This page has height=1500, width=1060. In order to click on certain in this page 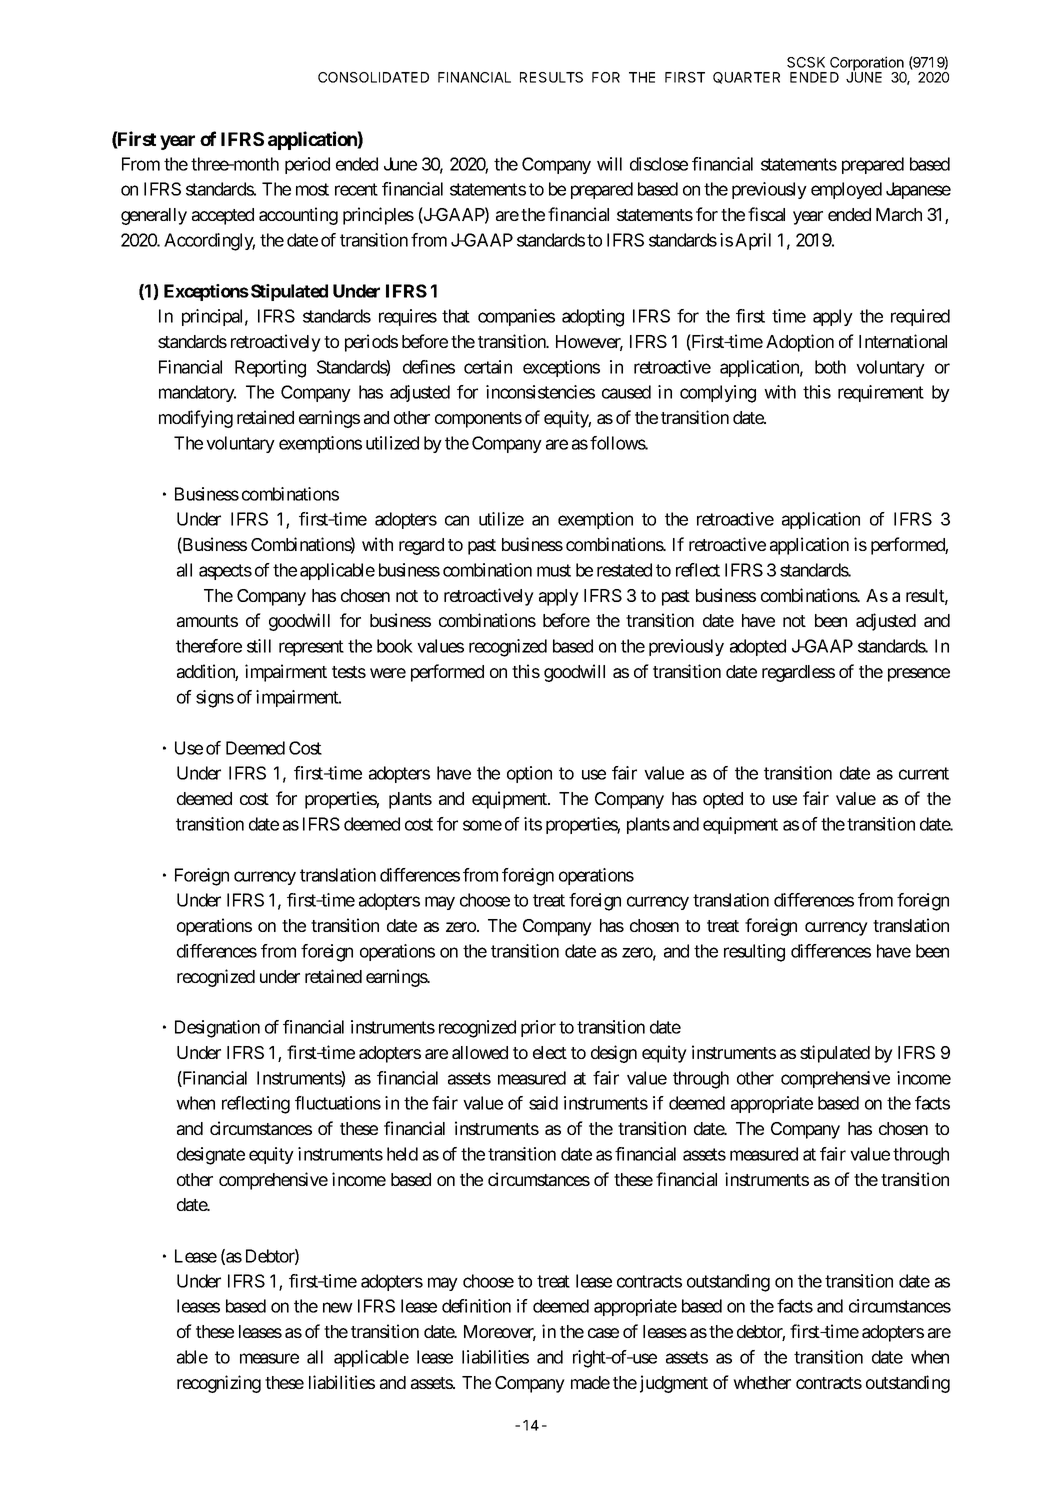, I will do `click(488, 367)`.
